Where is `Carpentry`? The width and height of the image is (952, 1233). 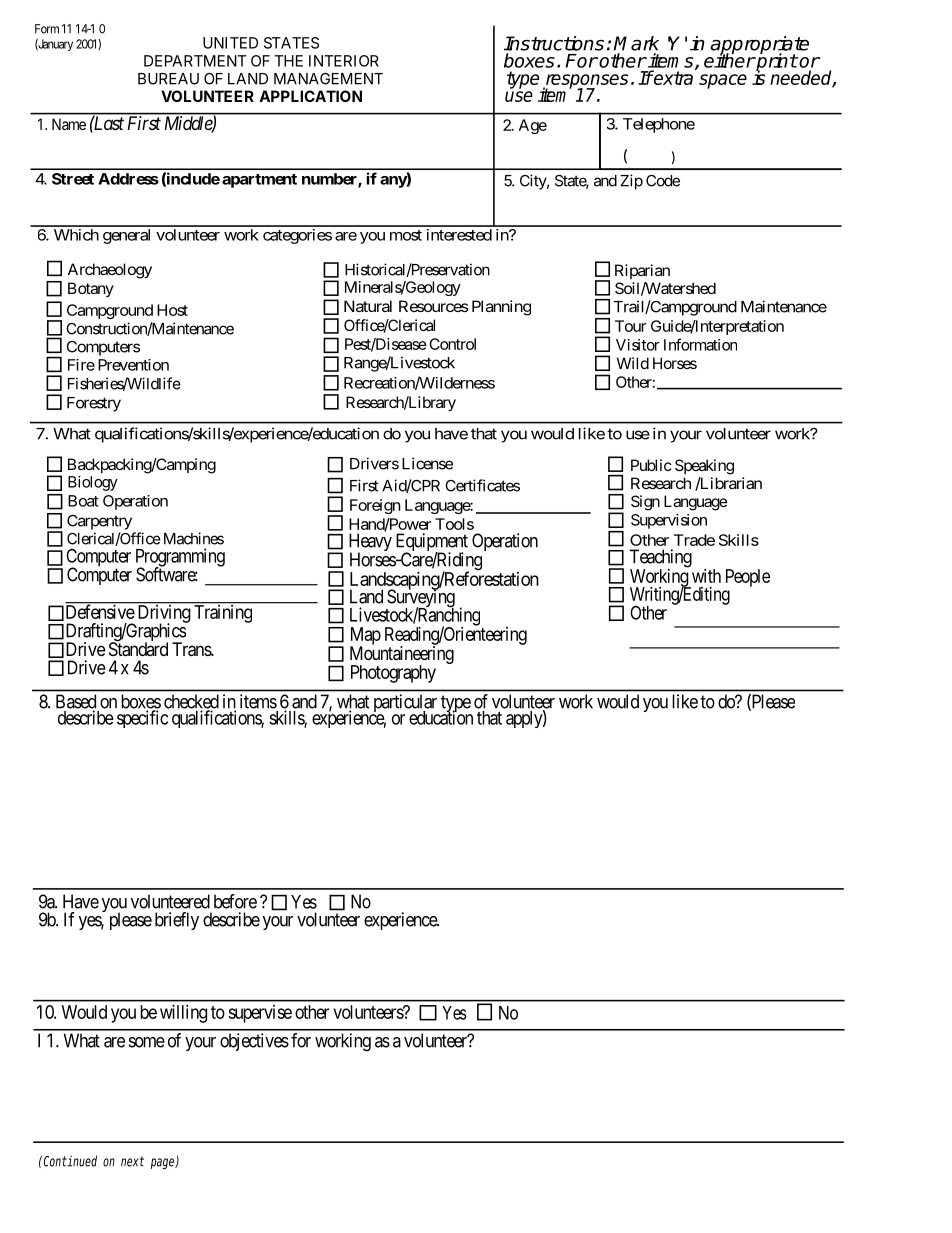
Carpentry is located at coordinates (99, 522).
